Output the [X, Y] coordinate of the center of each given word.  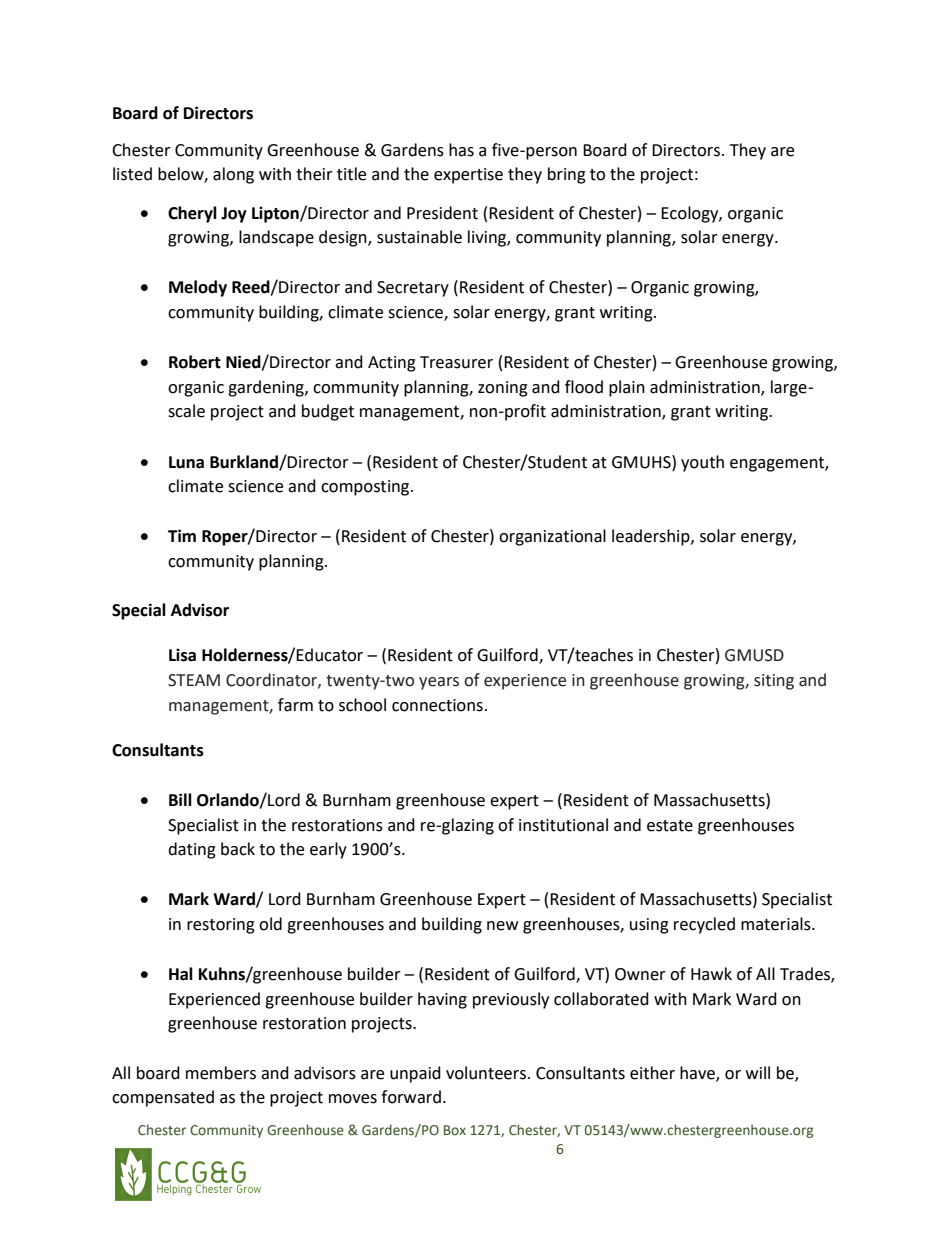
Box [455, 1130]
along [233, 175]
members [221, 1073]
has [461, 150]
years [439, 683]
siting [774, 682]
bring [567, 175]
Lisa [182, 655]
